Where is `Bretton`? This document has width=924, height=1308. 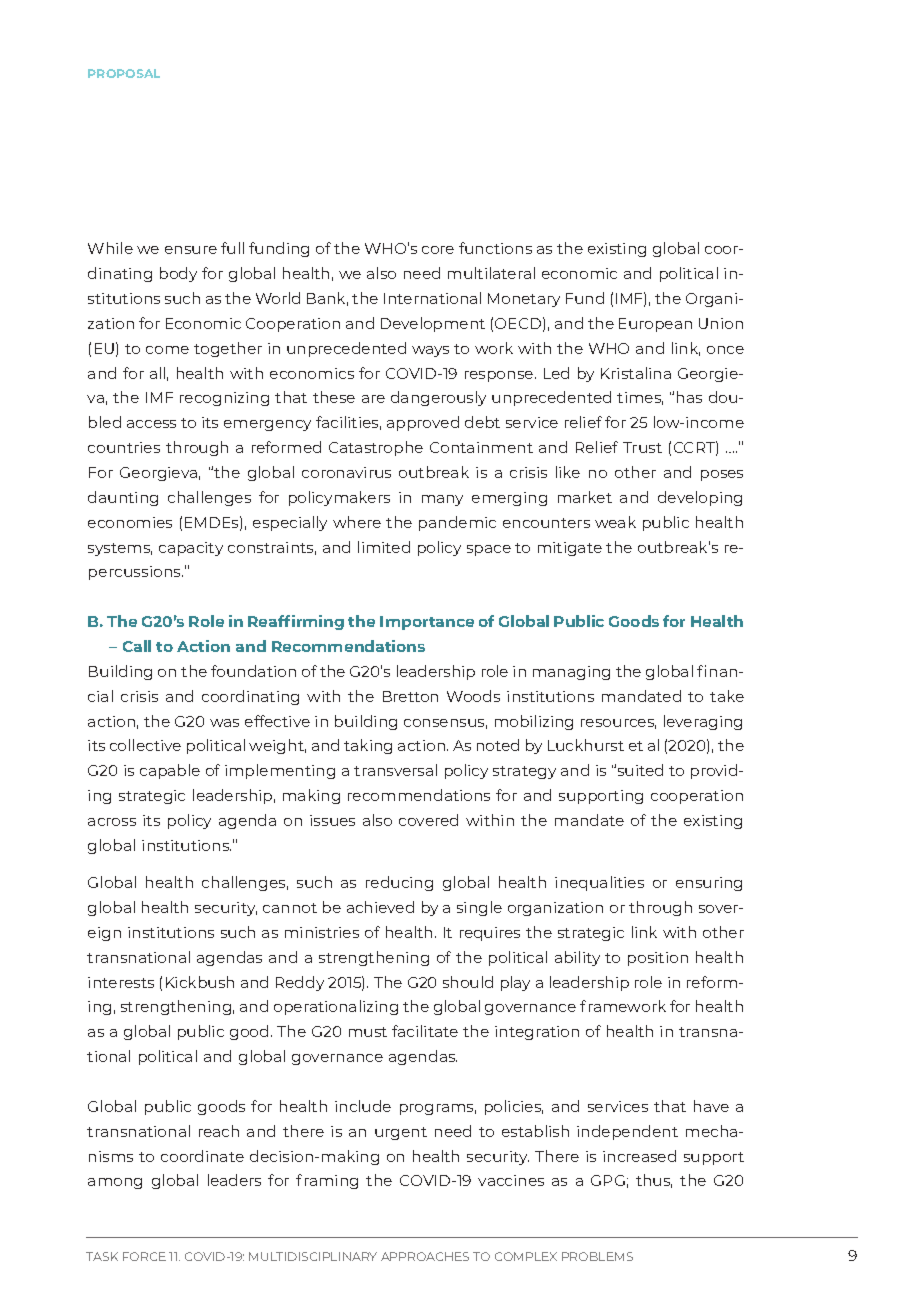 Bretton is located at coordinates (410, 696).
